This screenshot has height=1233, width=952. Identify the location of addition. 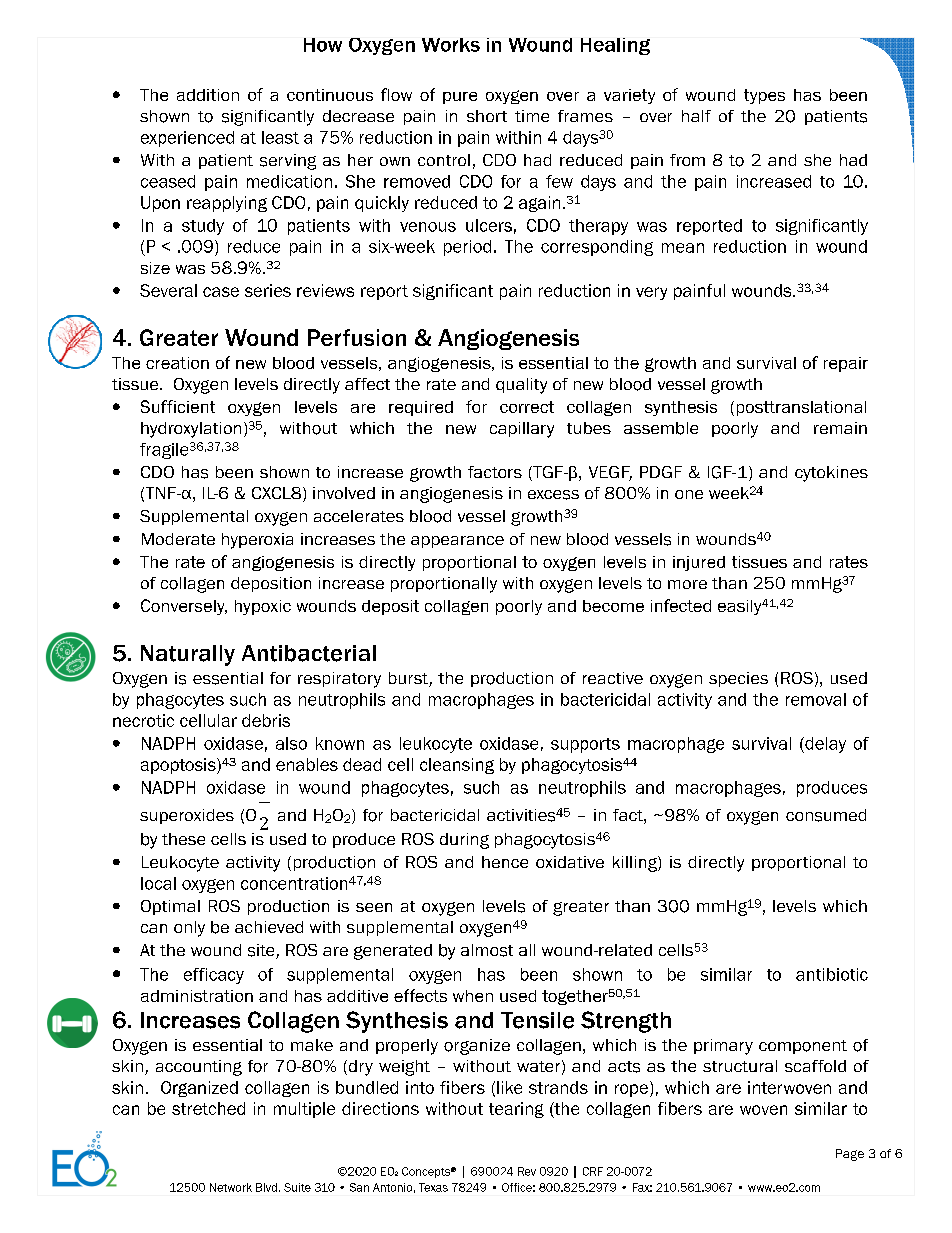
(208, 95).
